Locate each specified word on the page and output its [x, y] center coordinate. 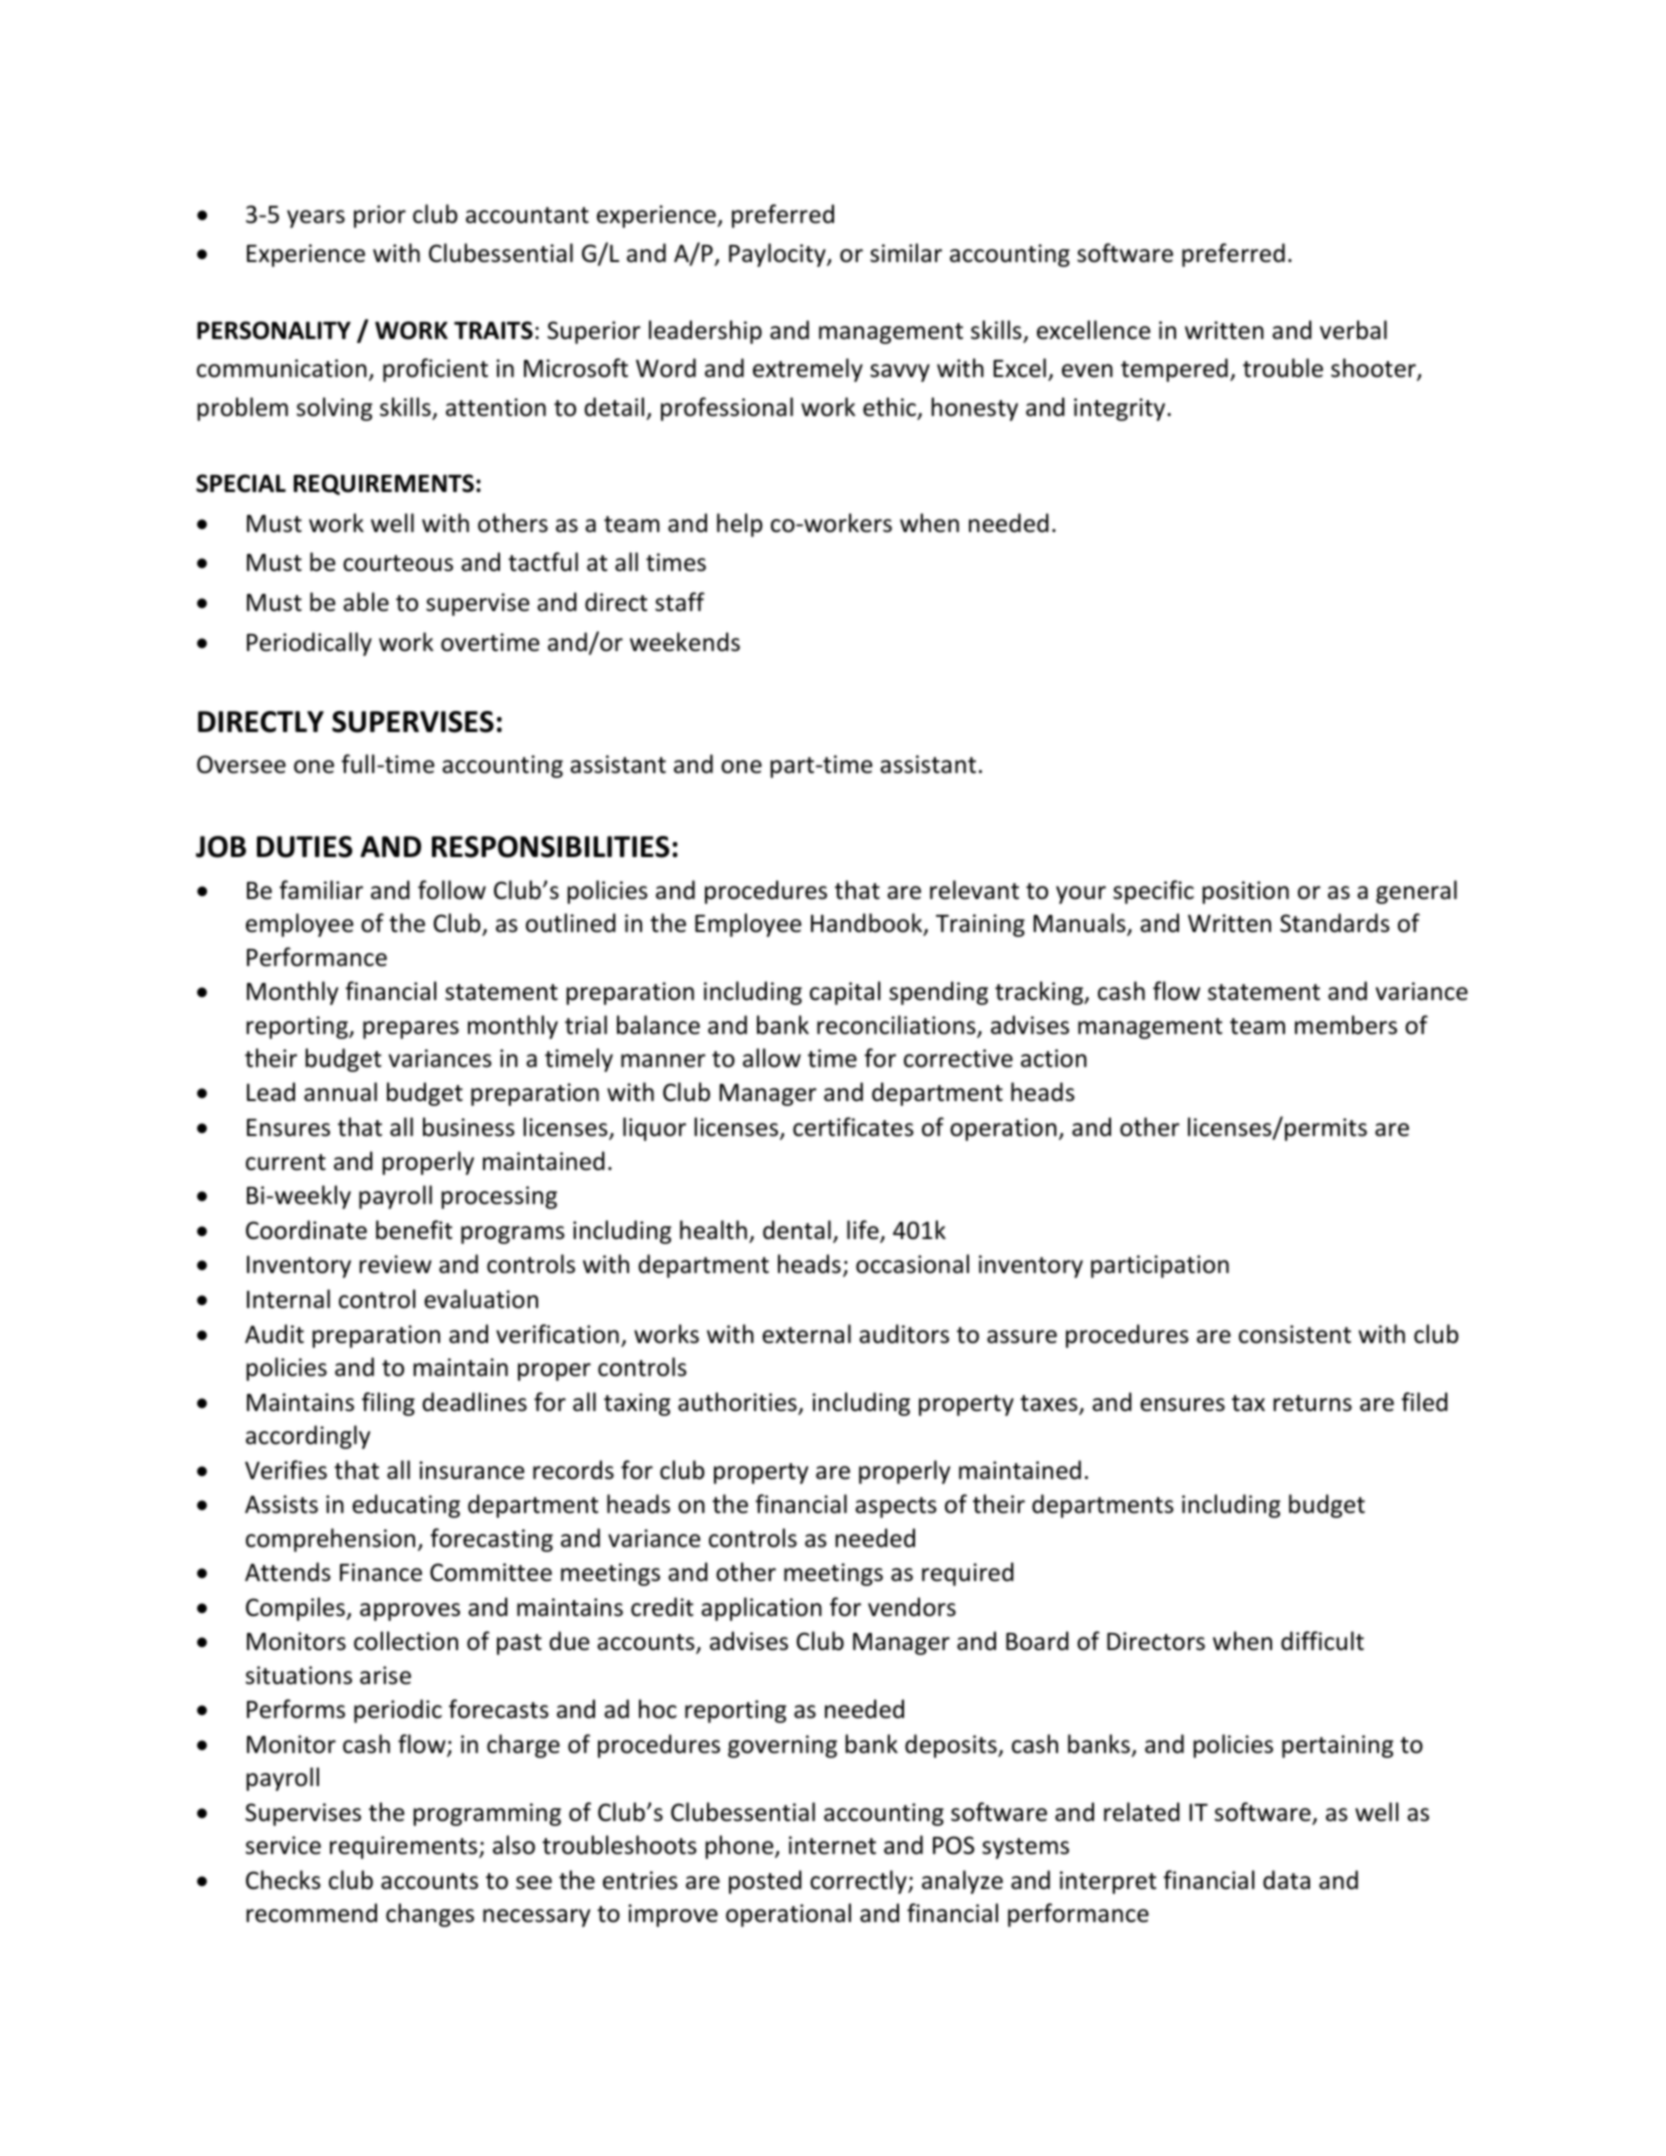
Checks [283, 1880]
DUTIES [305, 847]
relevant [974, 890]
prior [380, 216]
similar [906, 253]
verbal [1353, 330]
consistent [1295, 1334]
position [1245, 892]
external [806, 1334]
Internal [288, 1299]
